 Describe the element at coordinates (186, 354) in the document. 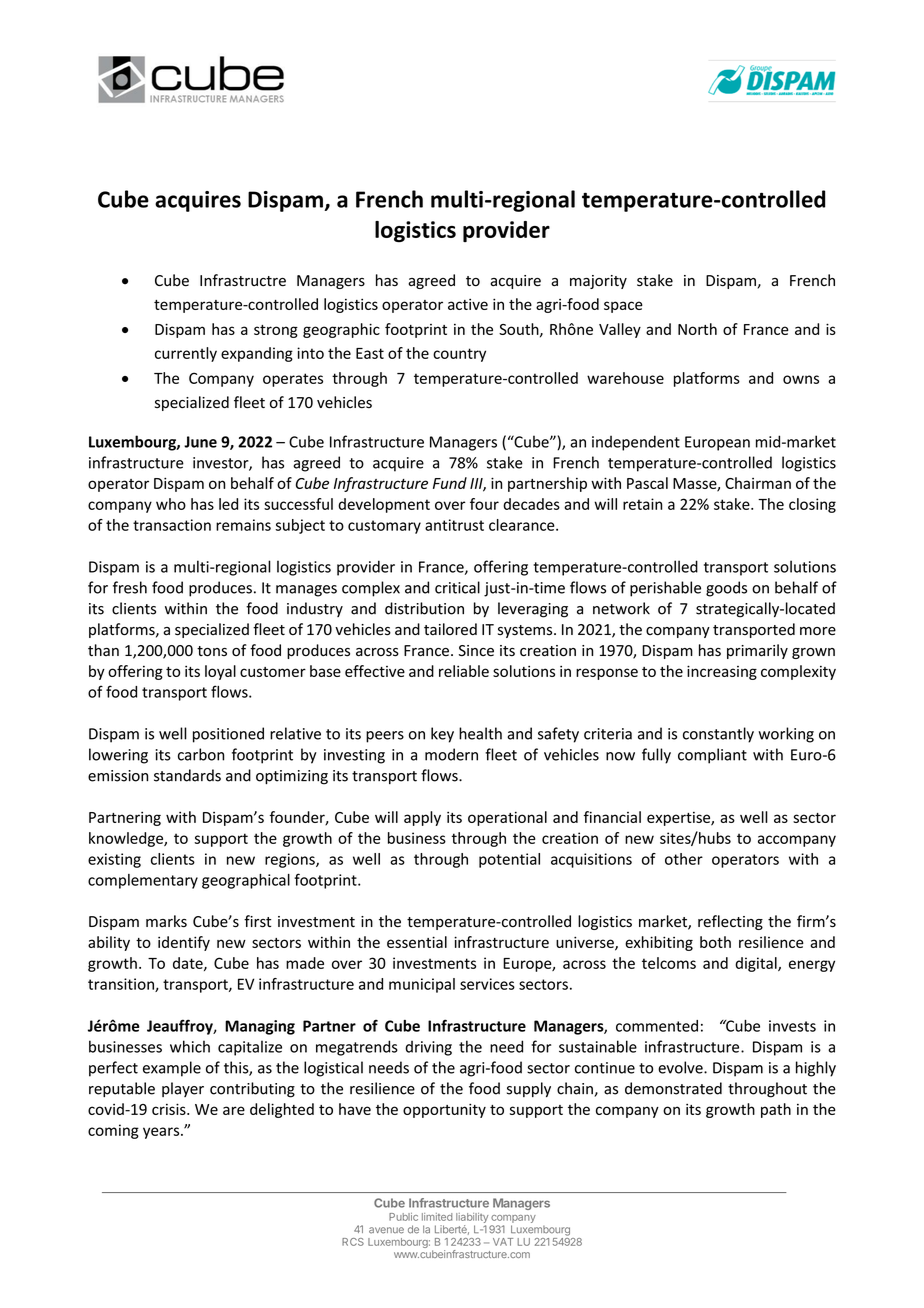

I see `currently` at that location.
